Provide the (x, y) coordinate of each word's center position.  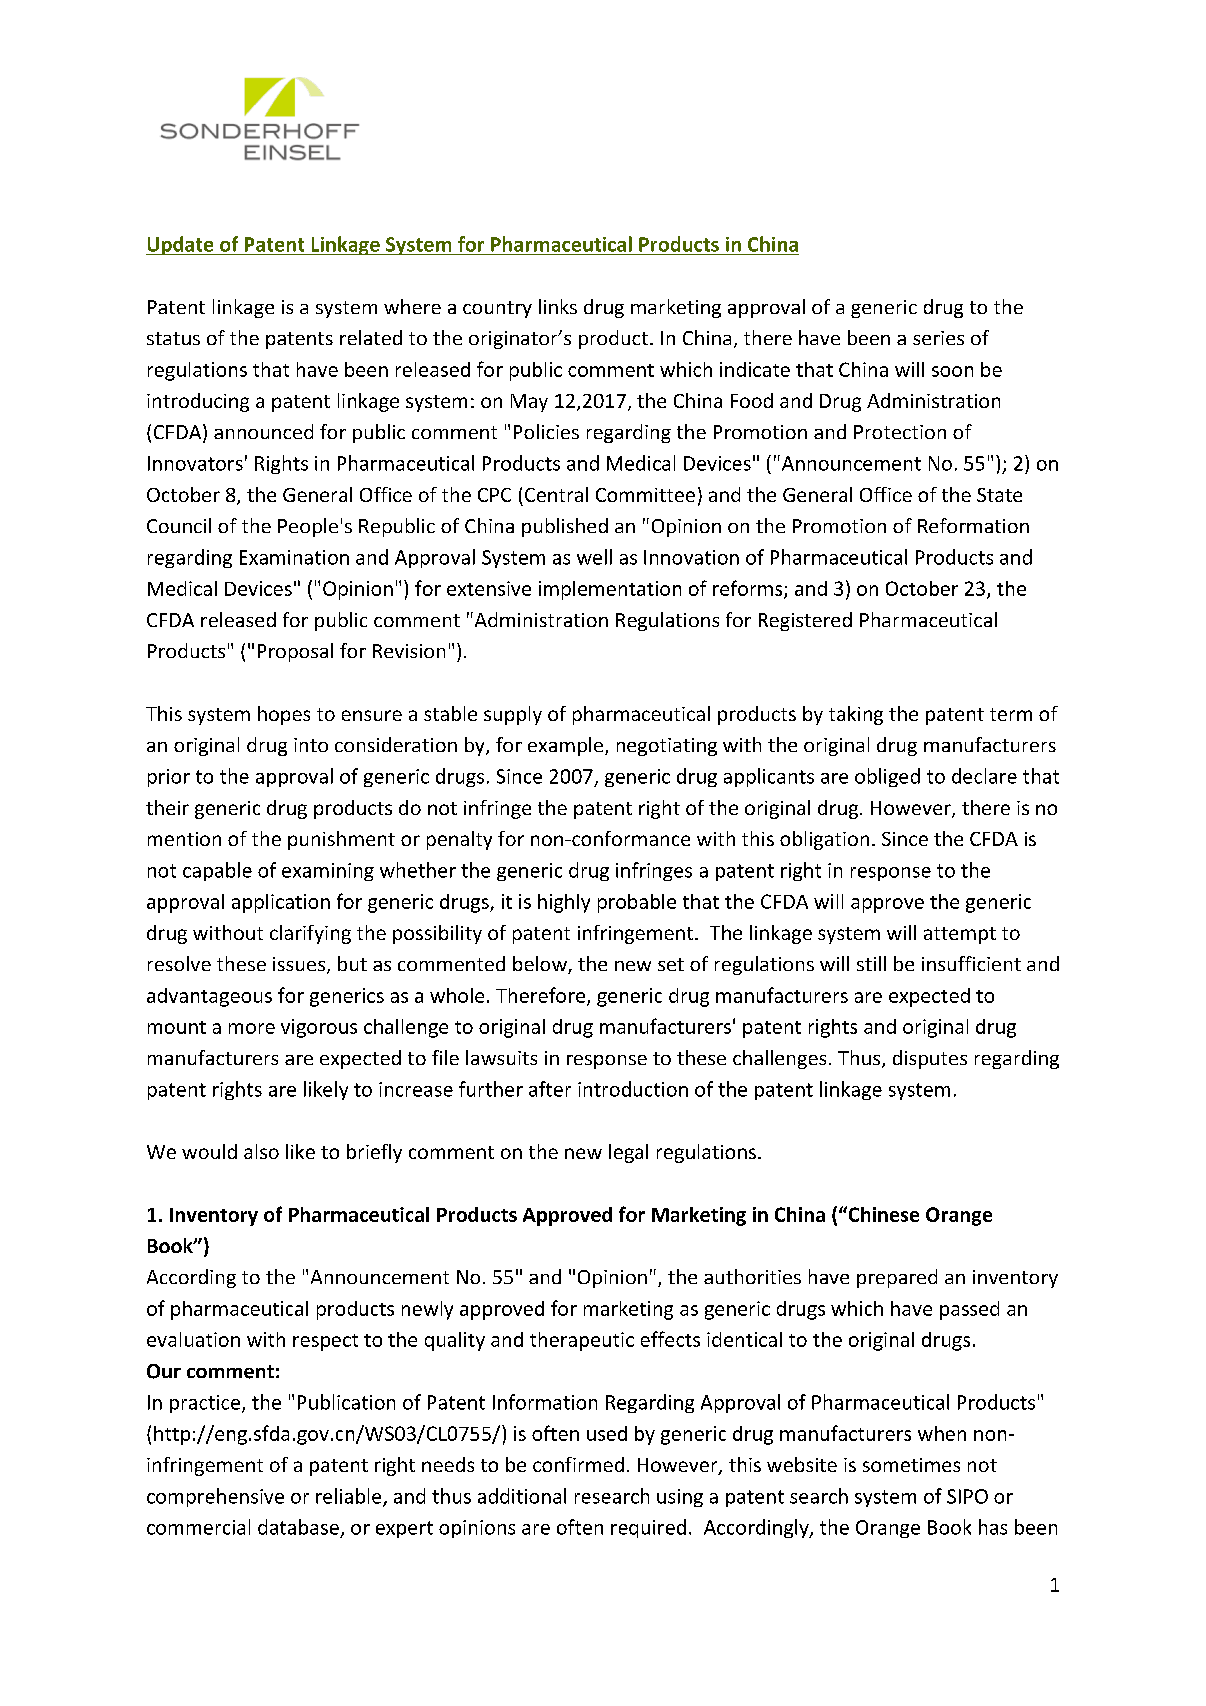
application (281, 903)
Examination (294, 557)
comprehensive (215, 1497)
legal (628, 1153)
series (938, 338)
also (261, 1151)
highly (564, 903)
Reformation (973, 525)
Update (181, 245)
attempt (960, 935)
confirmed (578, 1464)
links (558, 306)
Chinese (882, 1214)
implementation (610, 590)
